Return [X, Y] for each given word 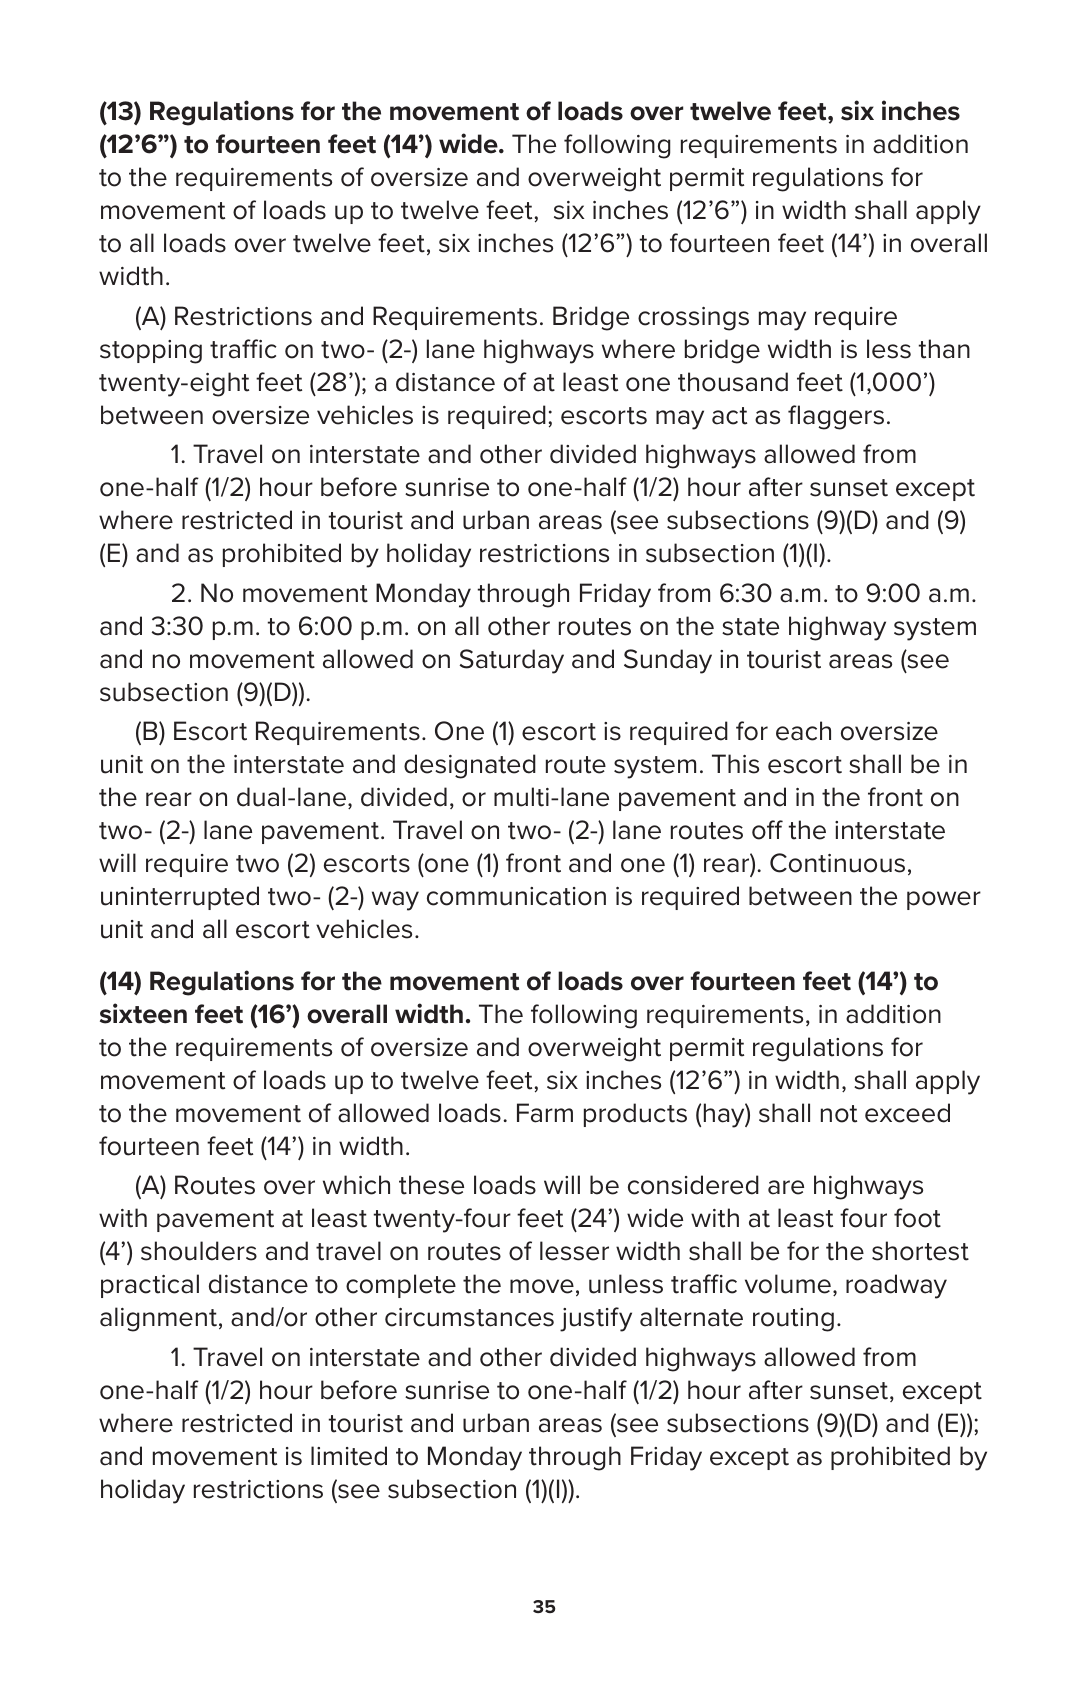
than [944, 349]
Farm [545, 1113]
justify [596, 1319]
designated [470, 766]
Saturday [512, 661]
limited [349, 1456]
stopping [151, 352]
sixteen [143, 1013]
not [839, 1114]
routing [793, 1320]
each [803, 731]
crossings [693, 319]
